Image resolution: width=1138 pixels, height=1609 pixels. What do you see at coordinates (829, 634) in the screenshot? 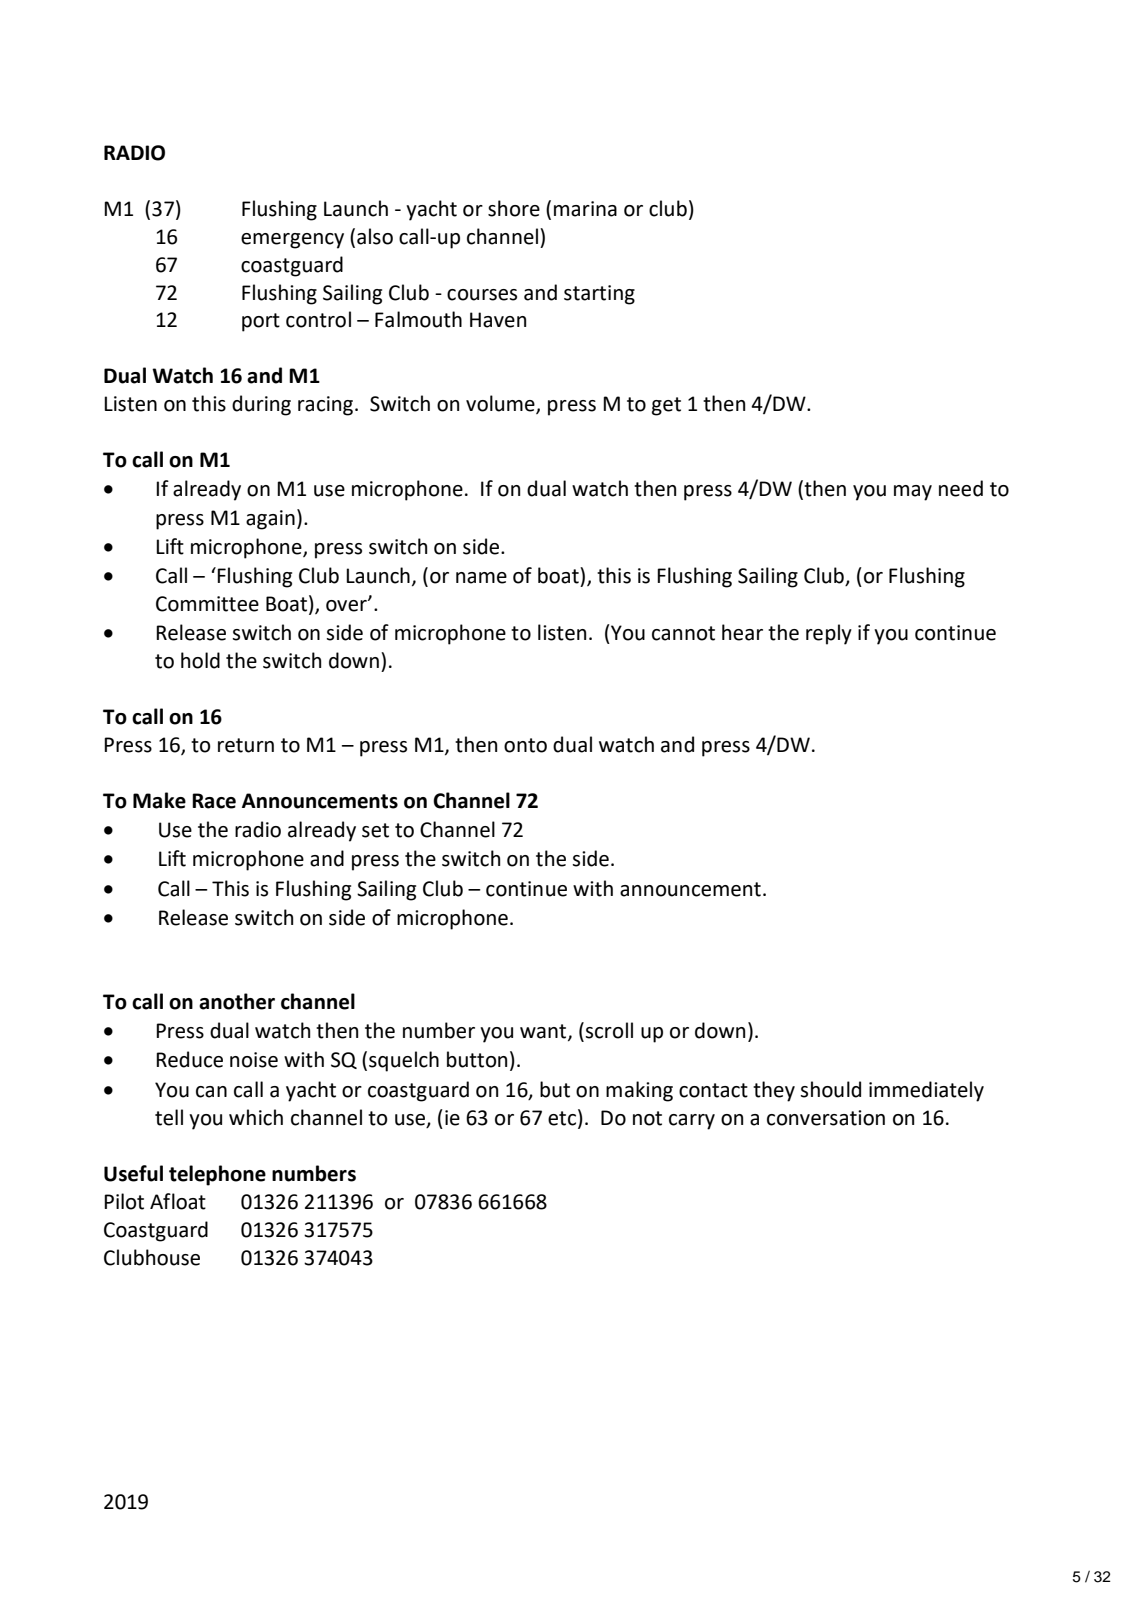
I see `reply` at bounding box center [829, 634].
